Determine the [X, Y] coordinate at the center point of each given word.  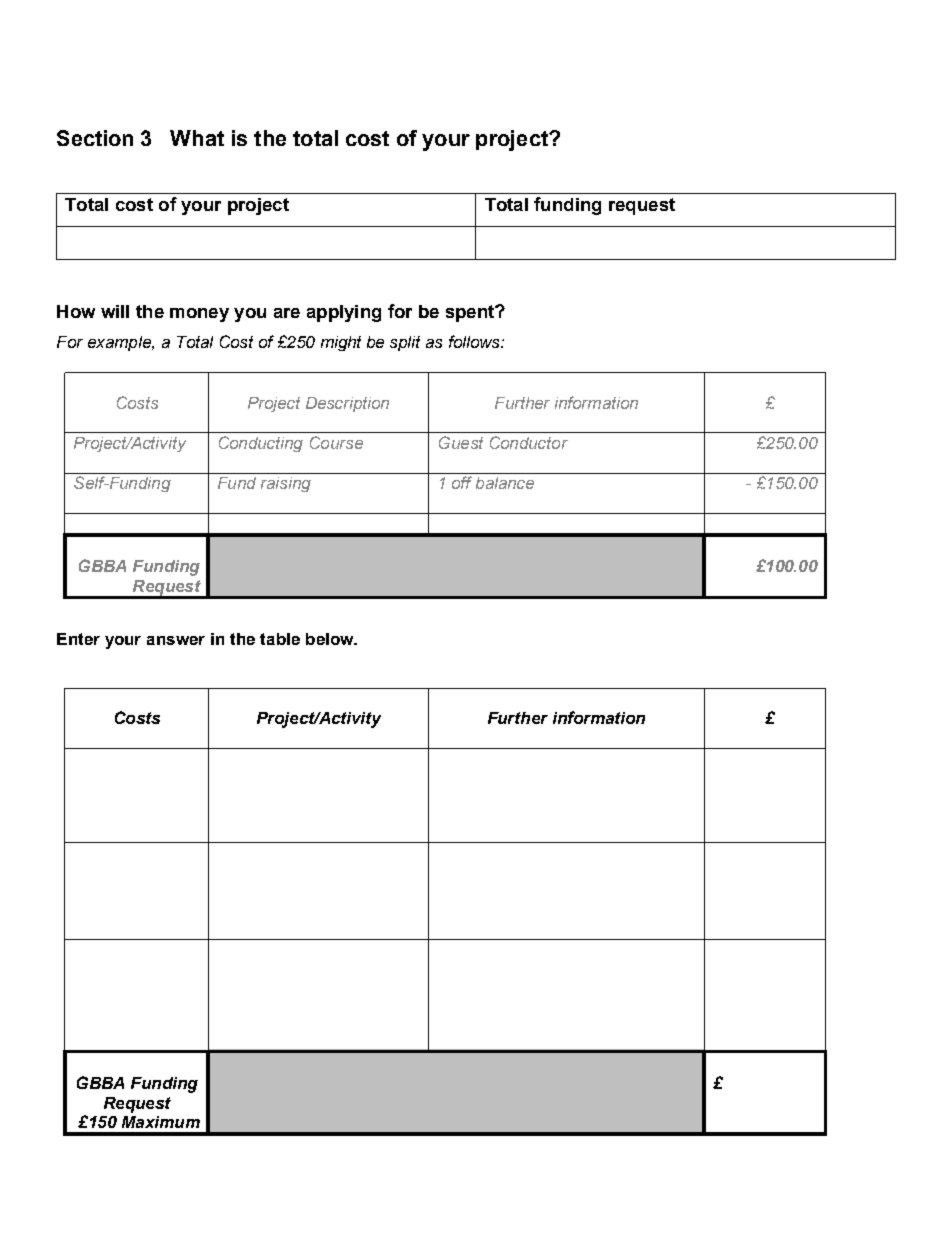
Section [95, 138]
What [197, 138]
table [280, 639]
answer [176, 640]
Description [347, 404]
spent [471, 313]
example [120, 343]
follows [475, 341]
